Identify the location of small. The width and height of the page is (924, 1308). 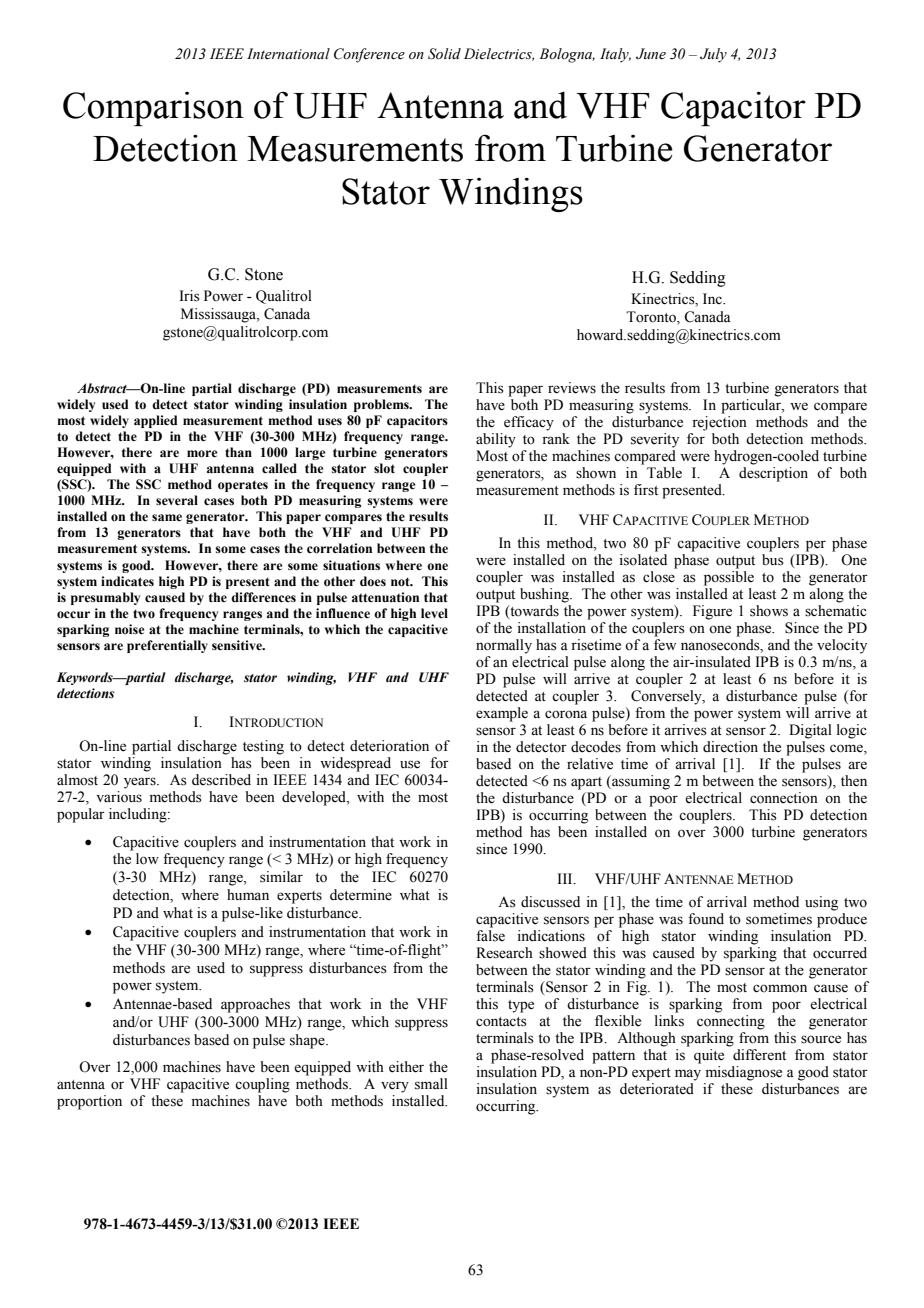
(431, 1084).
